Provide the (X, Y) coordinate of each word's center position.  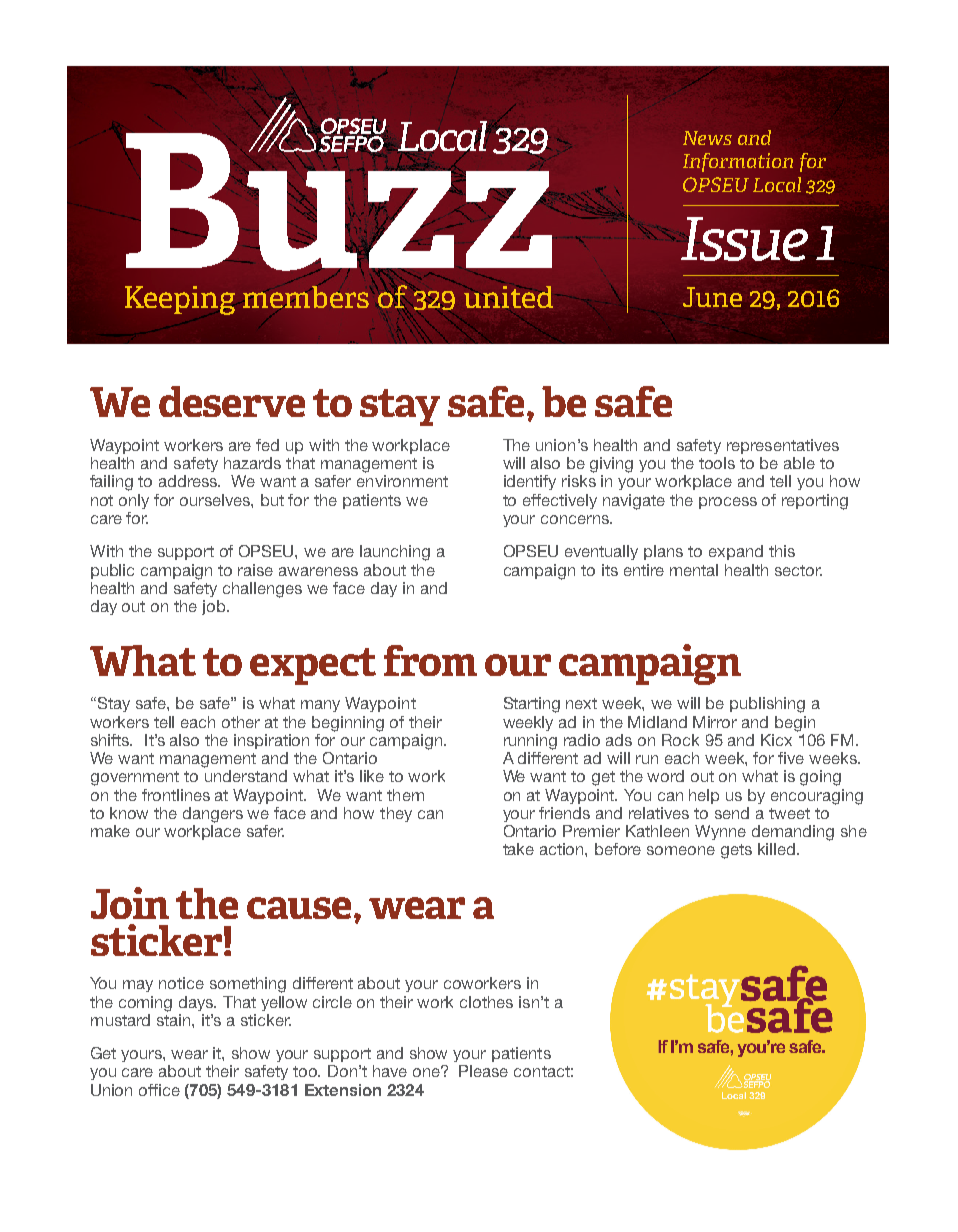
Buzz (339, 200)
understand (246, 776)
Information (738, 162)
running (530, 742)
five (791, 758)
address (189, 481)
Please (483, 1071)
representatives (783, 446)
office (159, 1090)
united (508, 297)
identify (530, 482)
